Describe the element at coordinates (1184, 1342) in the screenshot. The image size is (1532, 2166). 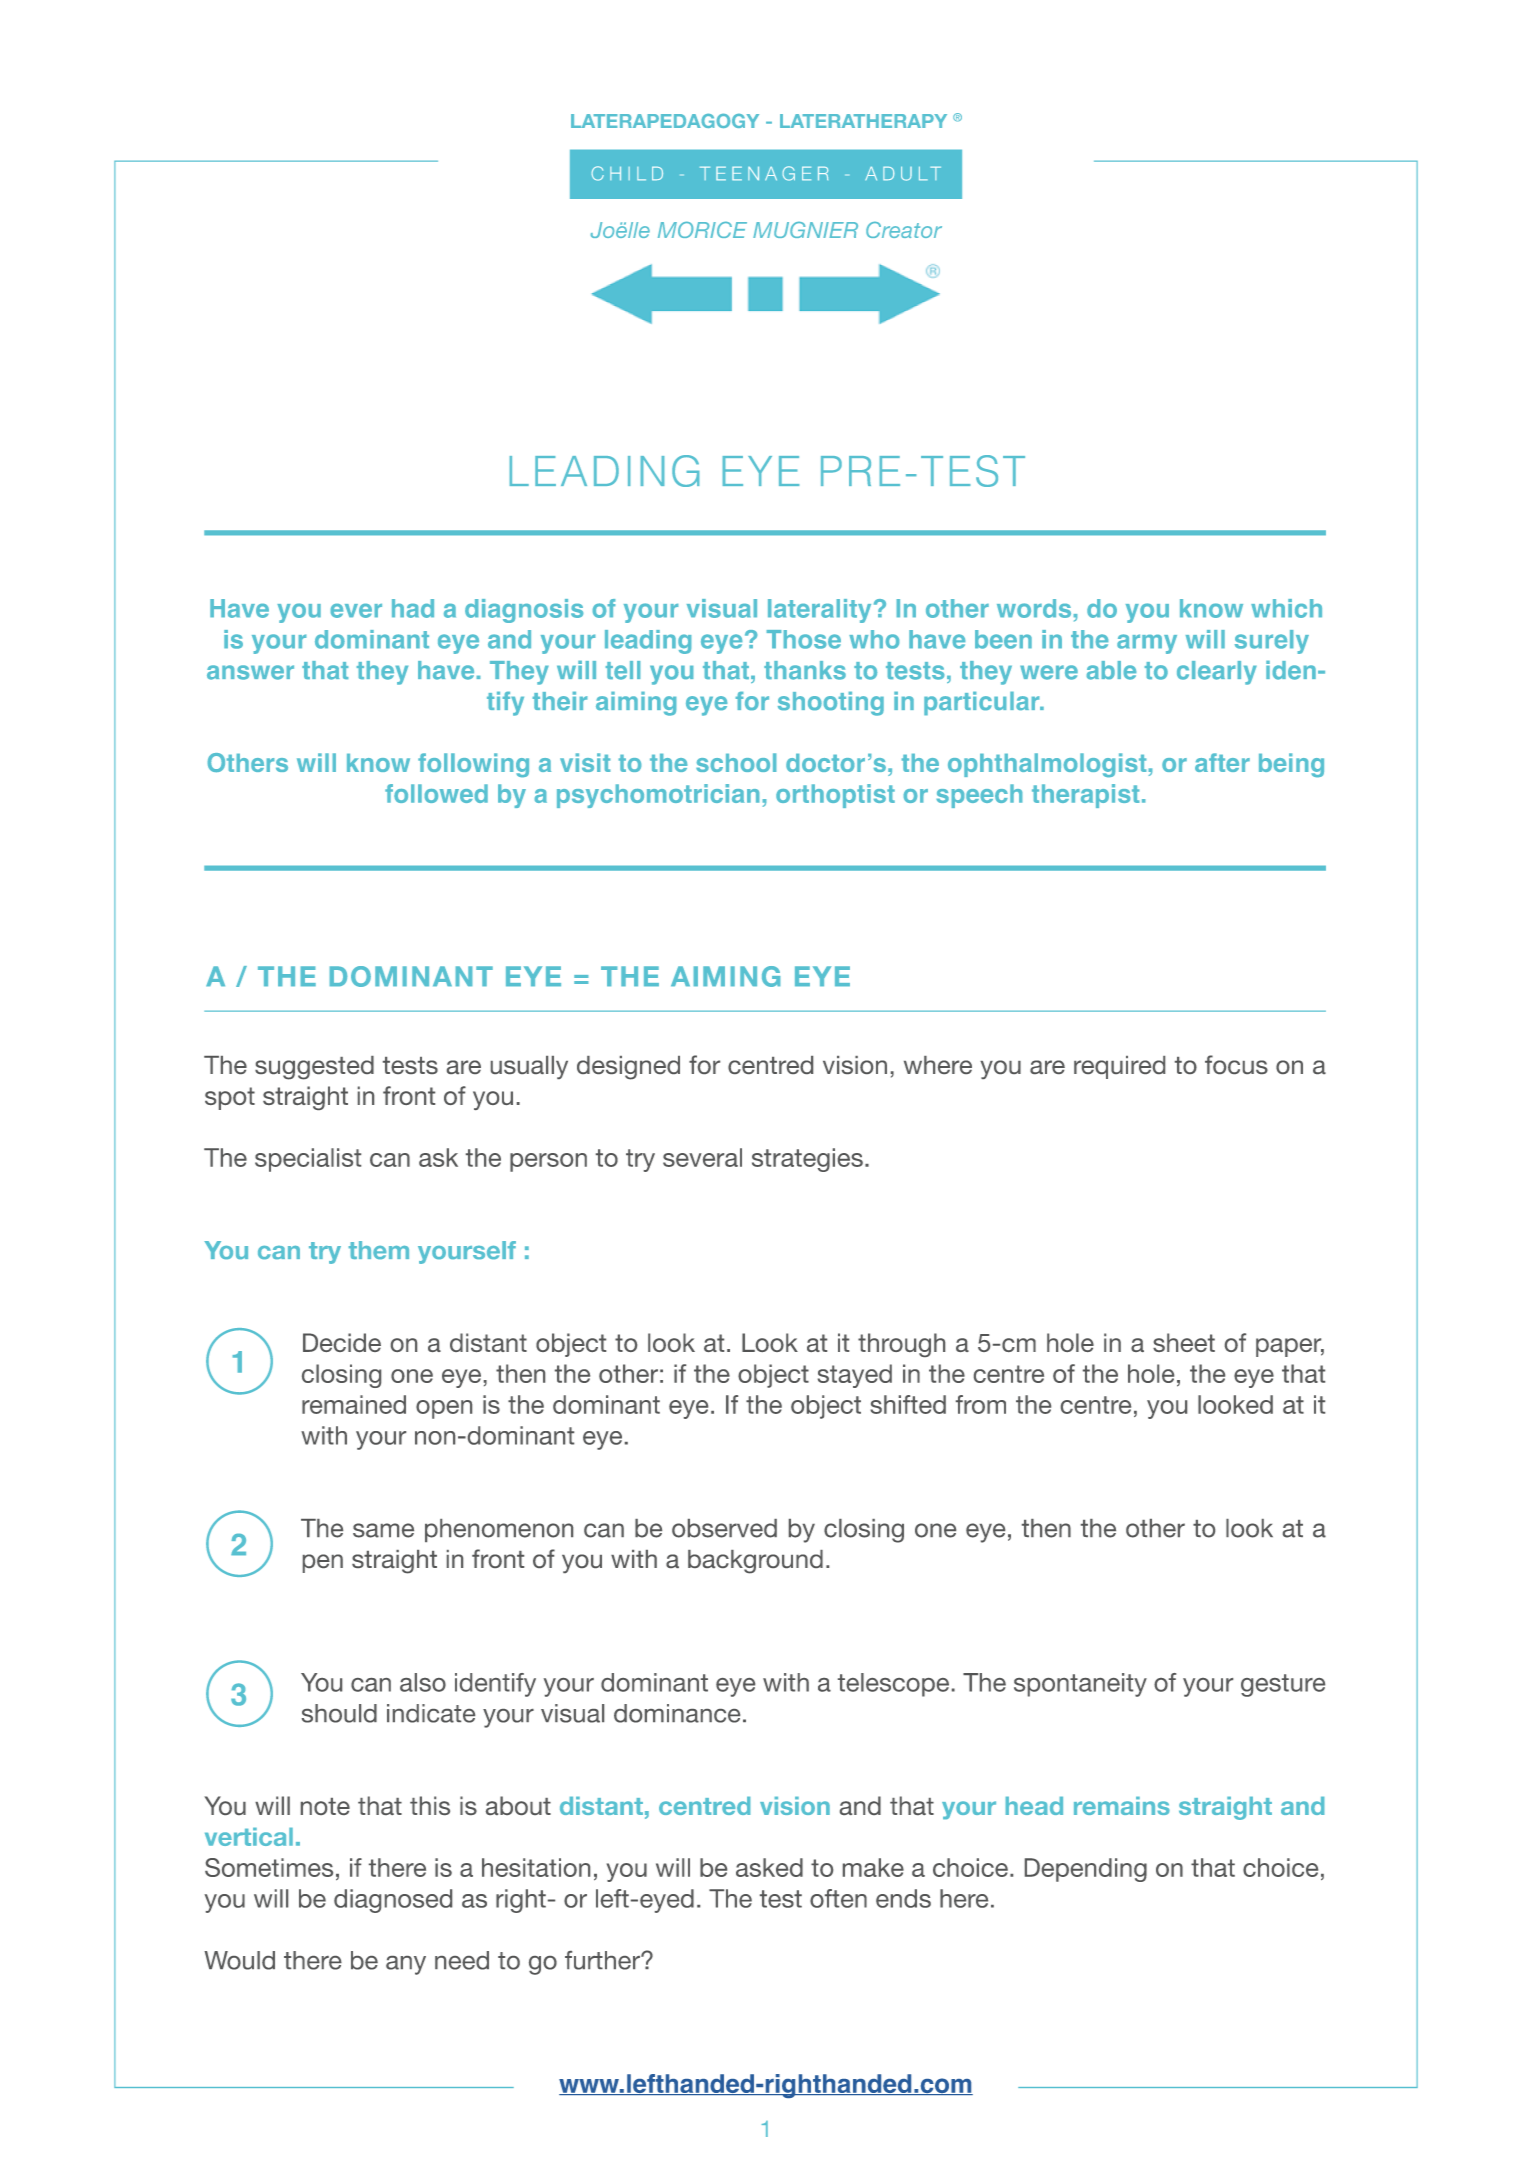
I see `sheet` at that location.
